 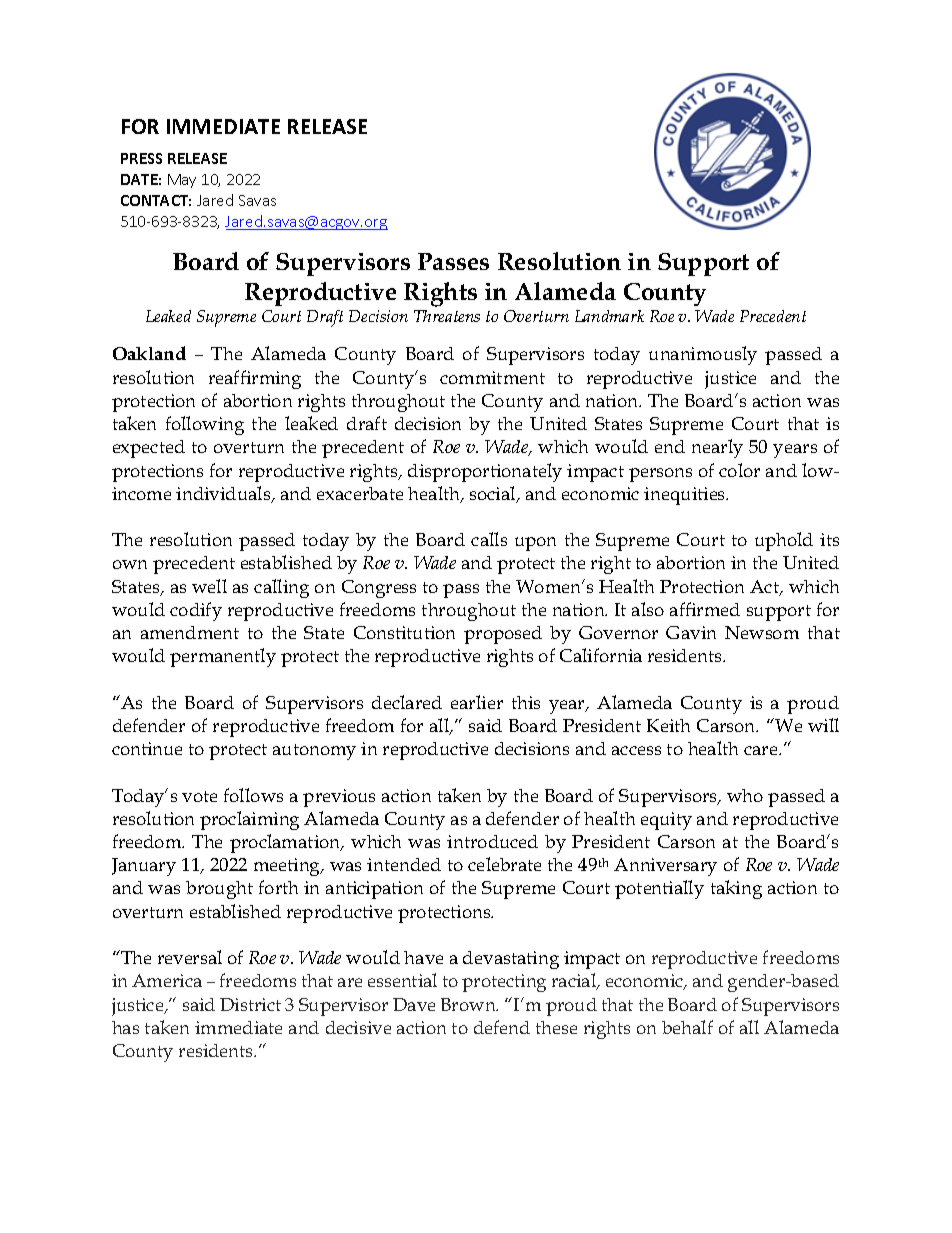 What do you see at coordinates (250, 1004) in the screenshot?
I see `District` at bounding box center [250, 1004].
